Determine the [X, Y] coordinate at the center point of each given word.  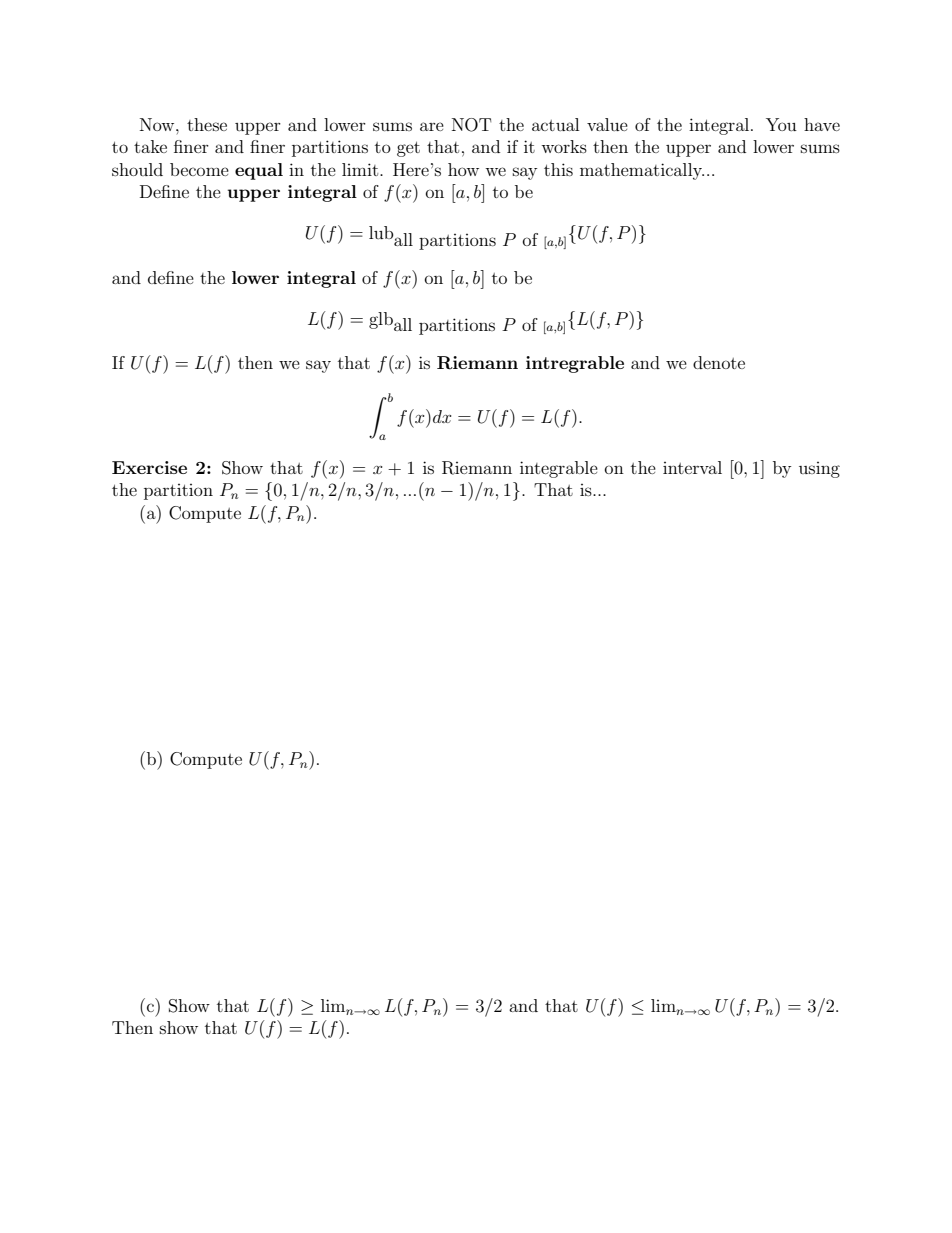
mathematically [642, 171]
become [199, 169]
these [207, 124]
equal [259, 171]
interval [692, 467]
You [781, 124]
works [564, 146]
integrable [559, 469]
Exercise [149, 467]
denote [719, 362]
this [558, 169]
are [432, 126]
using [819, 470]
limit [361, 169]
